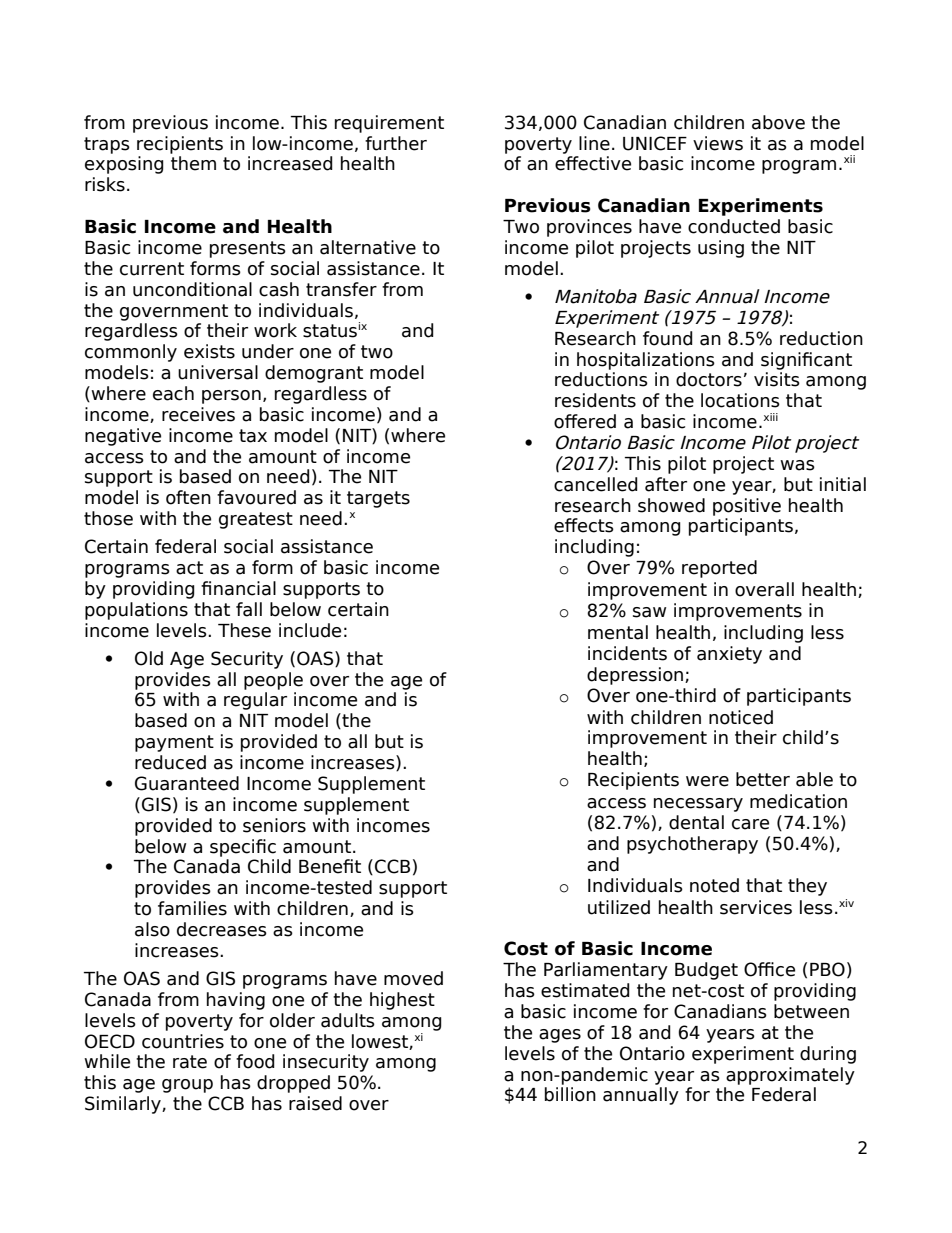  Describe the element at coordinates (193, 163) in the screenshot. I see `them` at that location.
